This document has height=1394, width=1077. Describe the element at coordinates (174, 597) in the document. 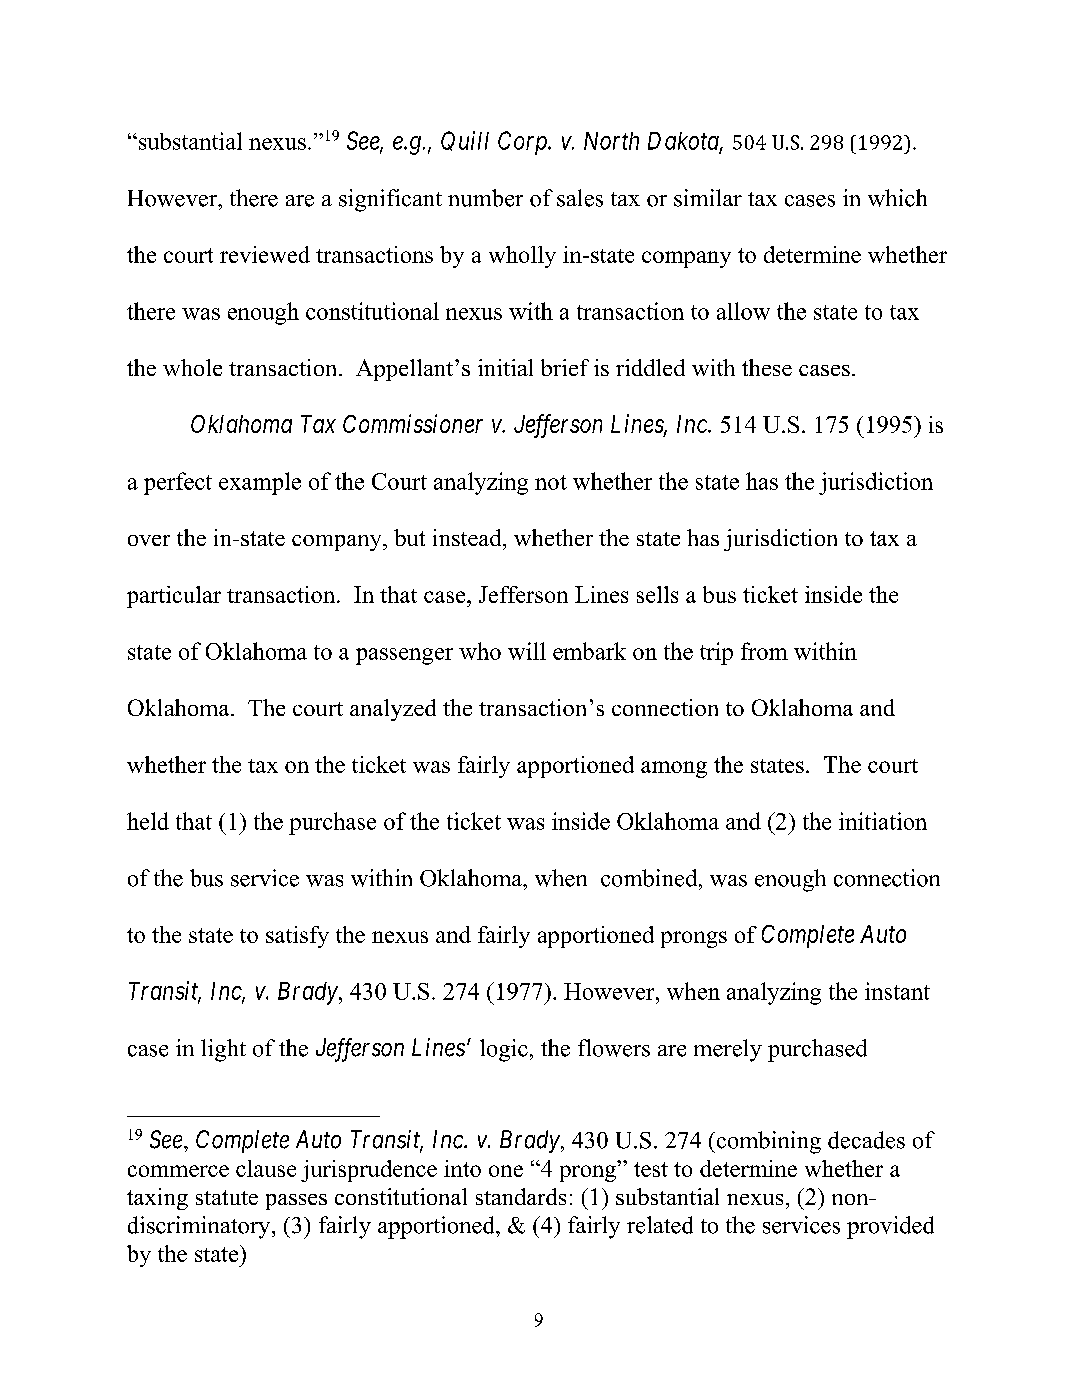

I see `particular` at that location.
